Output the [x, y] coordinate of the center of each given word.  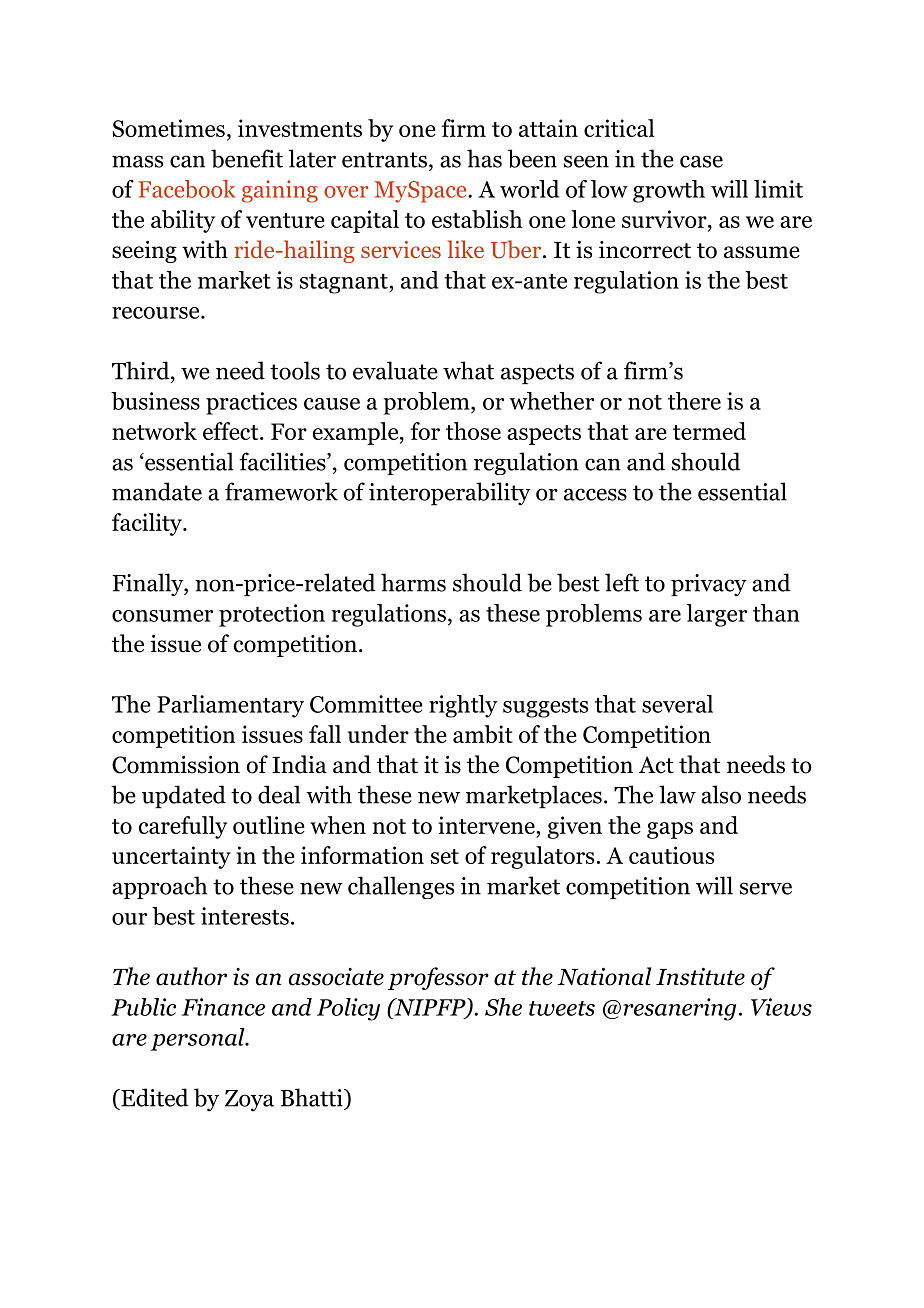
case [701, 161]
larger [717, 615]
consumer [162, 616]
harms [413, 582]
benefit [247, 158]
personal [199, 1039]
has [484, 158]
